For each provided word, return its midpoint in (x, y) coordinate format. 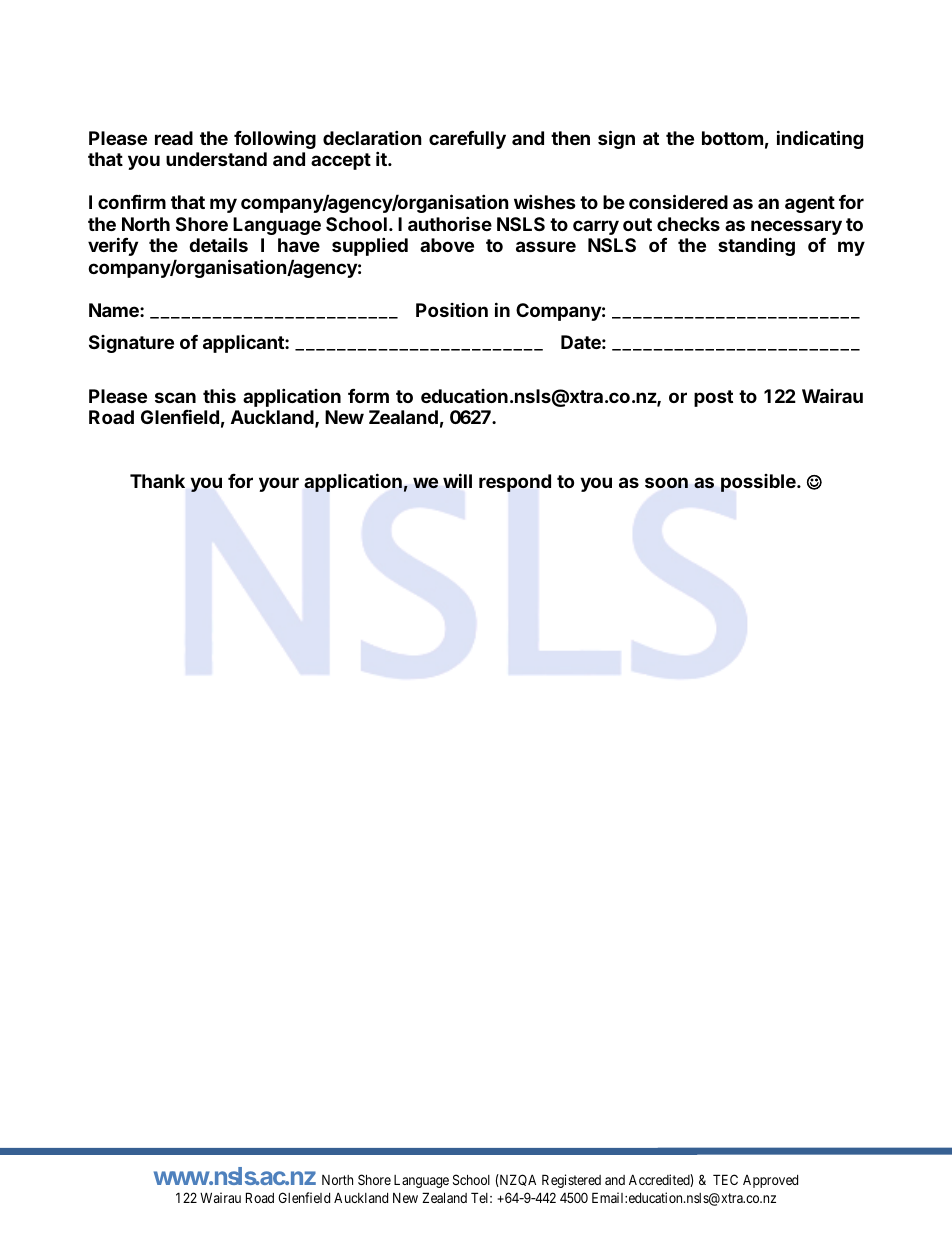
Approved (770, 1181)
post (713, 398)
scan (175, 397)
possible (759, 483)
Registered (571, 1181)
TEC (725, 1179)
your (279, 484)
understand (216, 159)
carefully (467, 140)
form (368, 396)
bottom (732, 138)
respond (515, 483)
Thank (157, 481)
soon (666, 483)
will (457, 480)
